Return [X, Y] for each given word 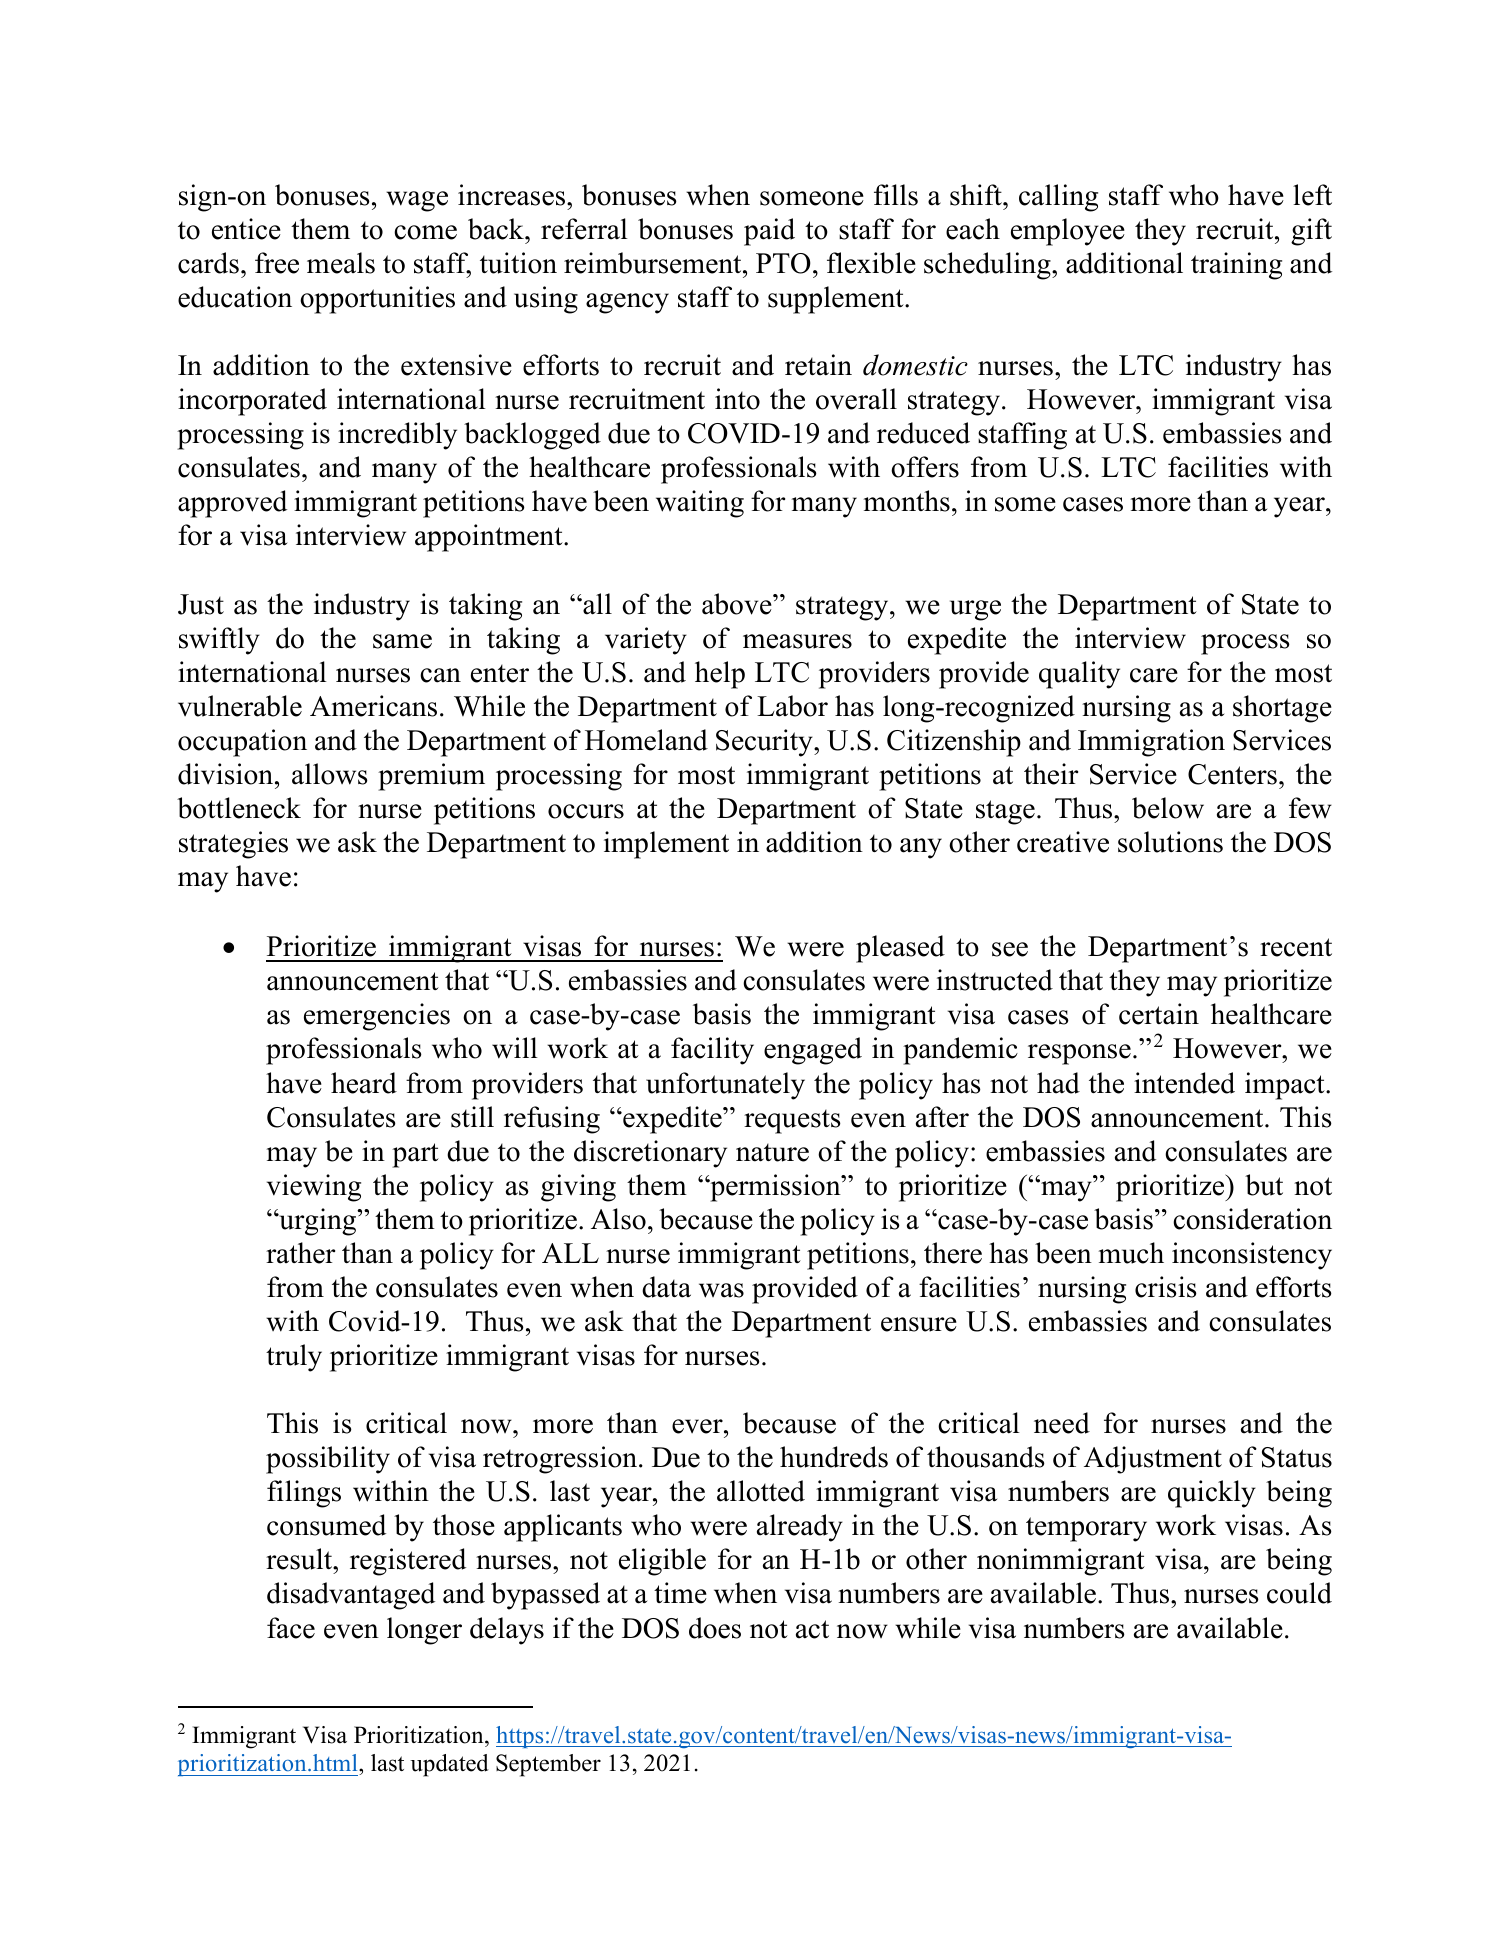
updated [449, 1765]
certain [1159, 1014]
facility [712, 1051]
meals [341, 263]
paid [769, 232]
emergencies [377, 1017]
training [1236, 266]
